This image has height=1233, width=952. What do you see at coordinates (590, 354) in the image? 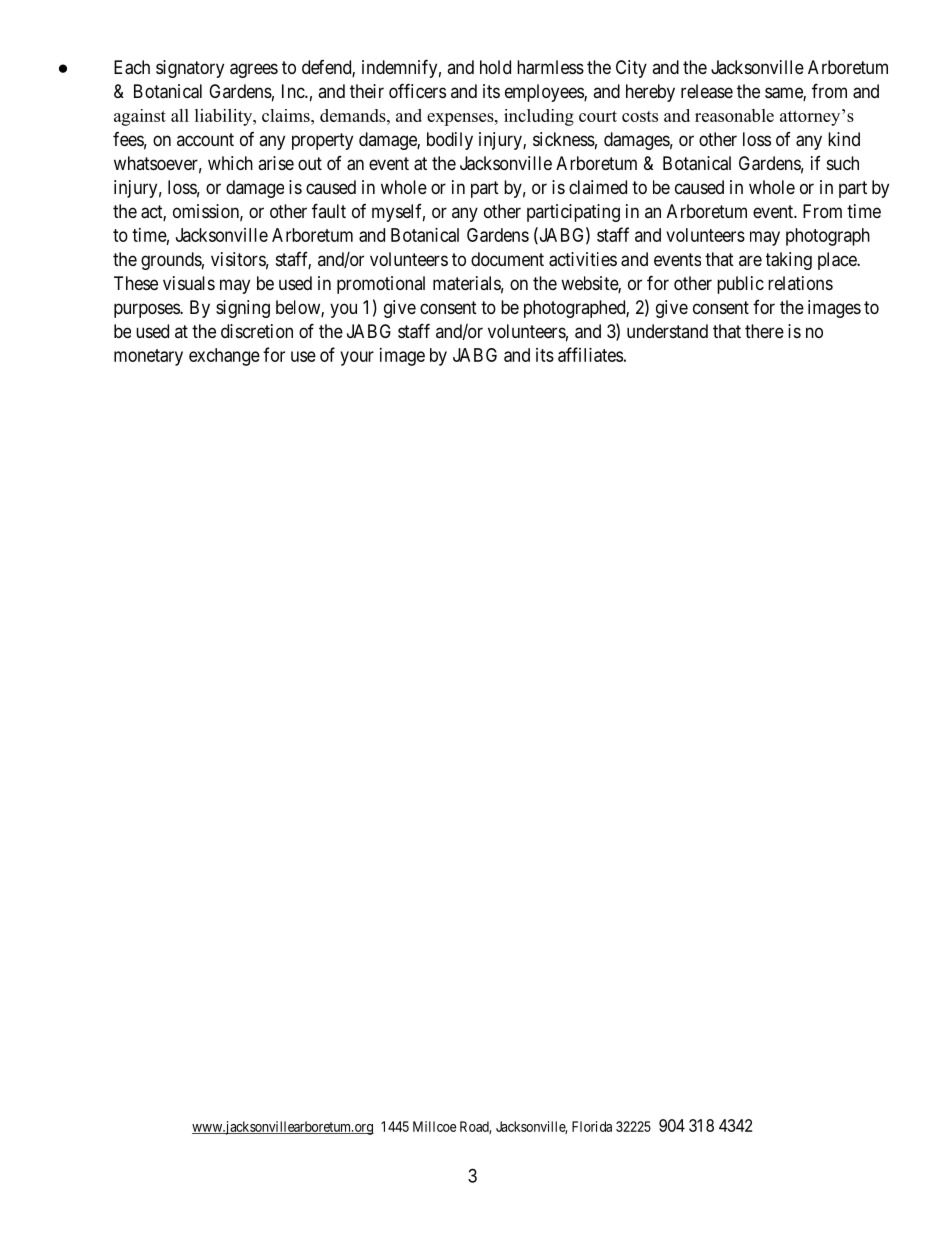
I see `affiliates` at bounding box center [590, 354].
